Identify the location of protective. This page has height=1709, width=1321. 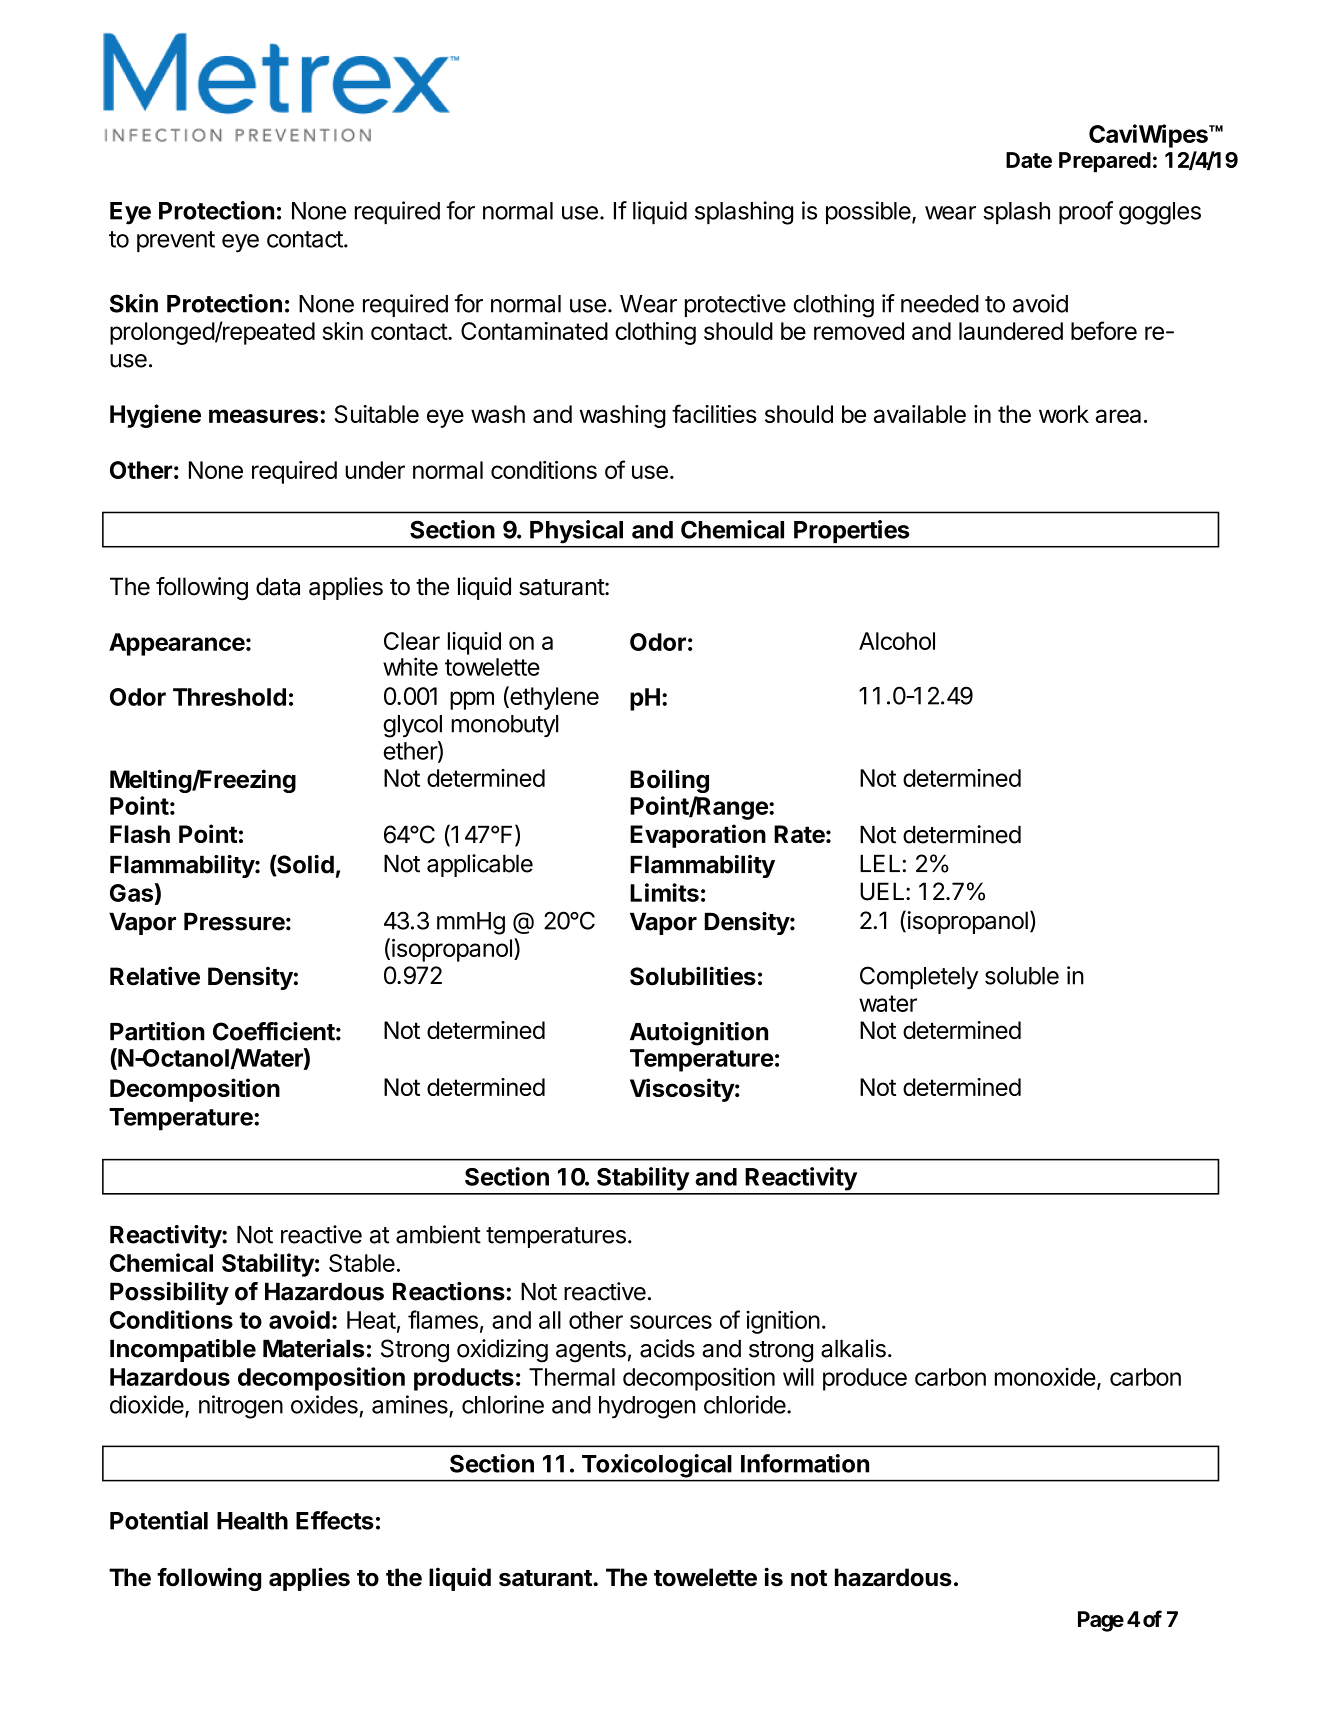
(735, 305).
